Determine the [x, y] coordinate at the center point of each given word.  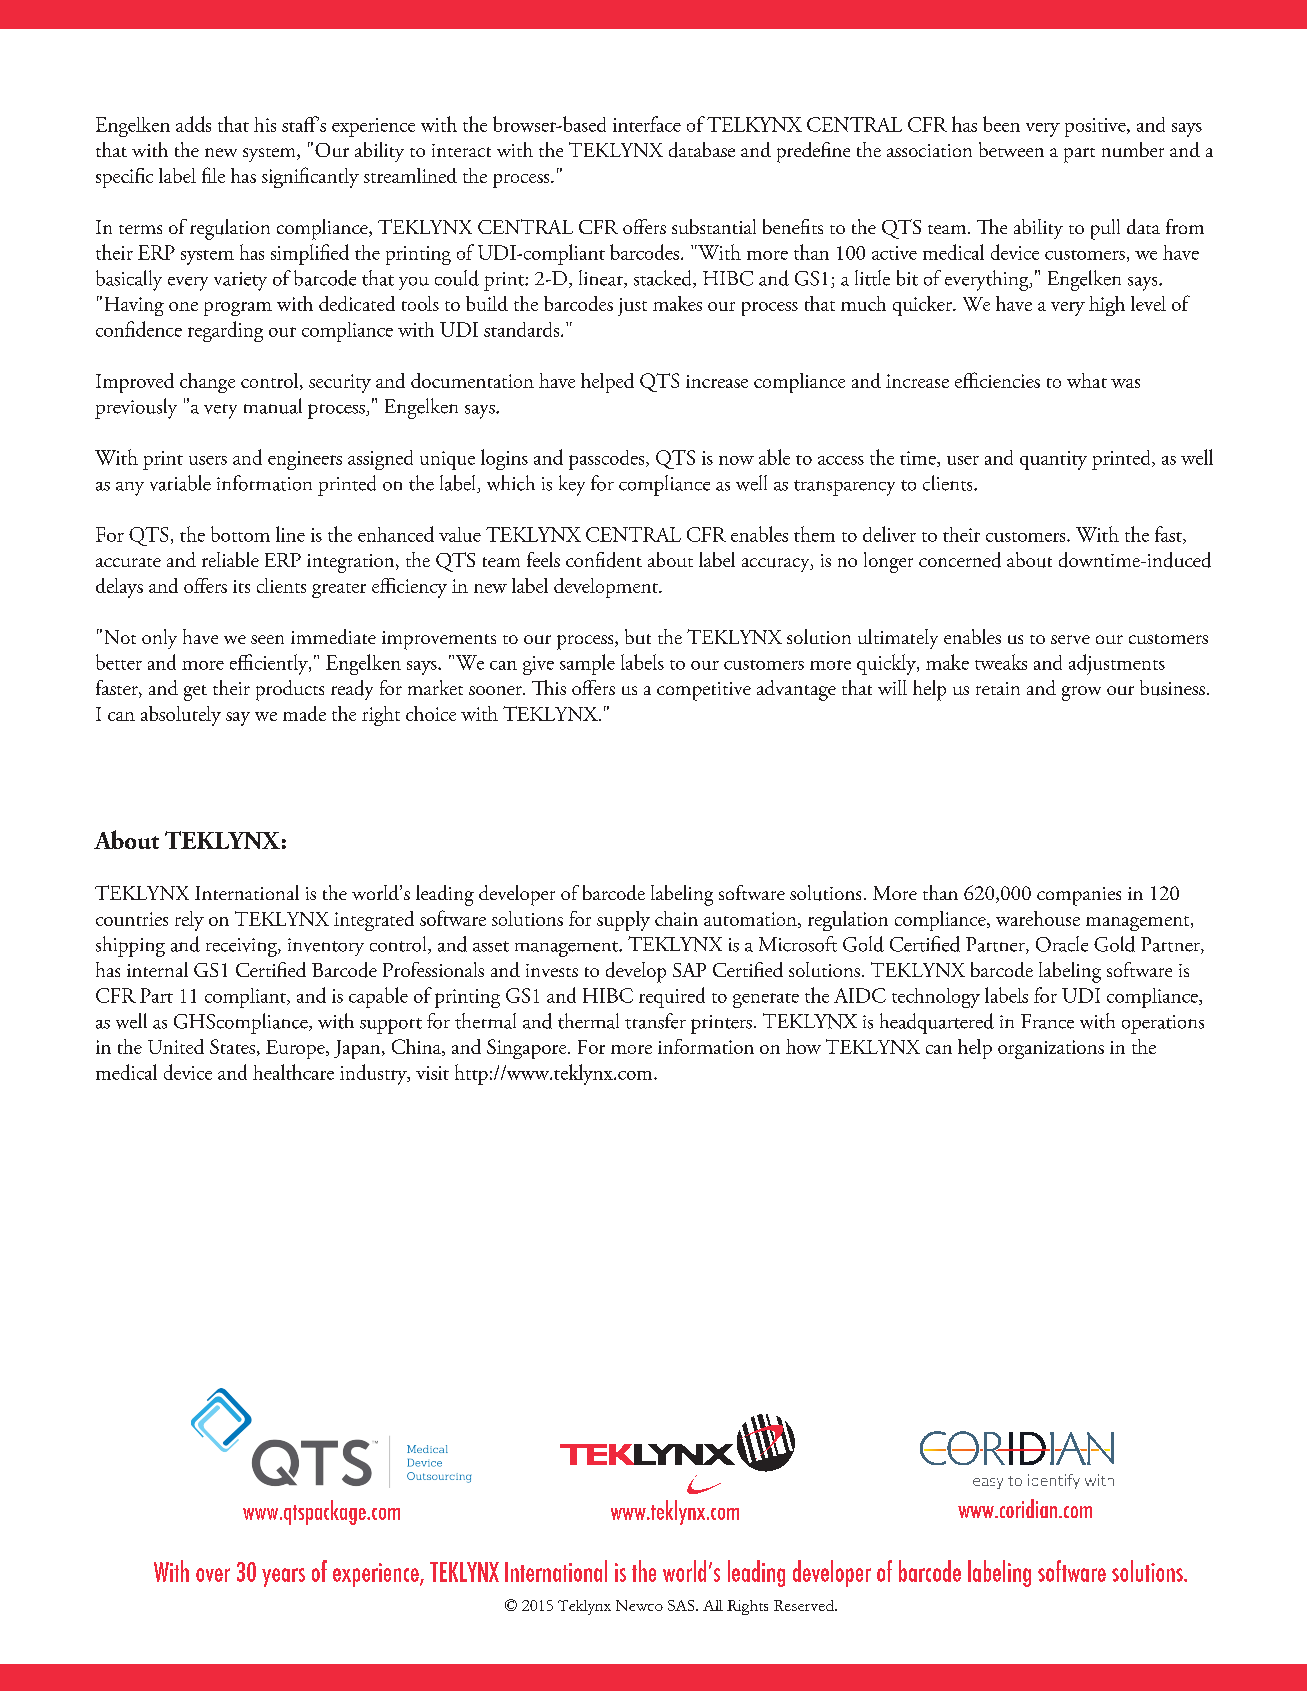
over [213, 1575]
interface [647, 124]
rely [189, 921]
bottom [240, 534]
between [1011, 149]
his [265, 124]
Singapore [528, 1049]
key [572, 485]
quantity [1053, 460]
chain [676, 918]
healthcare [293, 1072]
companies [1079, 896]
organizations [1051, 1049]
